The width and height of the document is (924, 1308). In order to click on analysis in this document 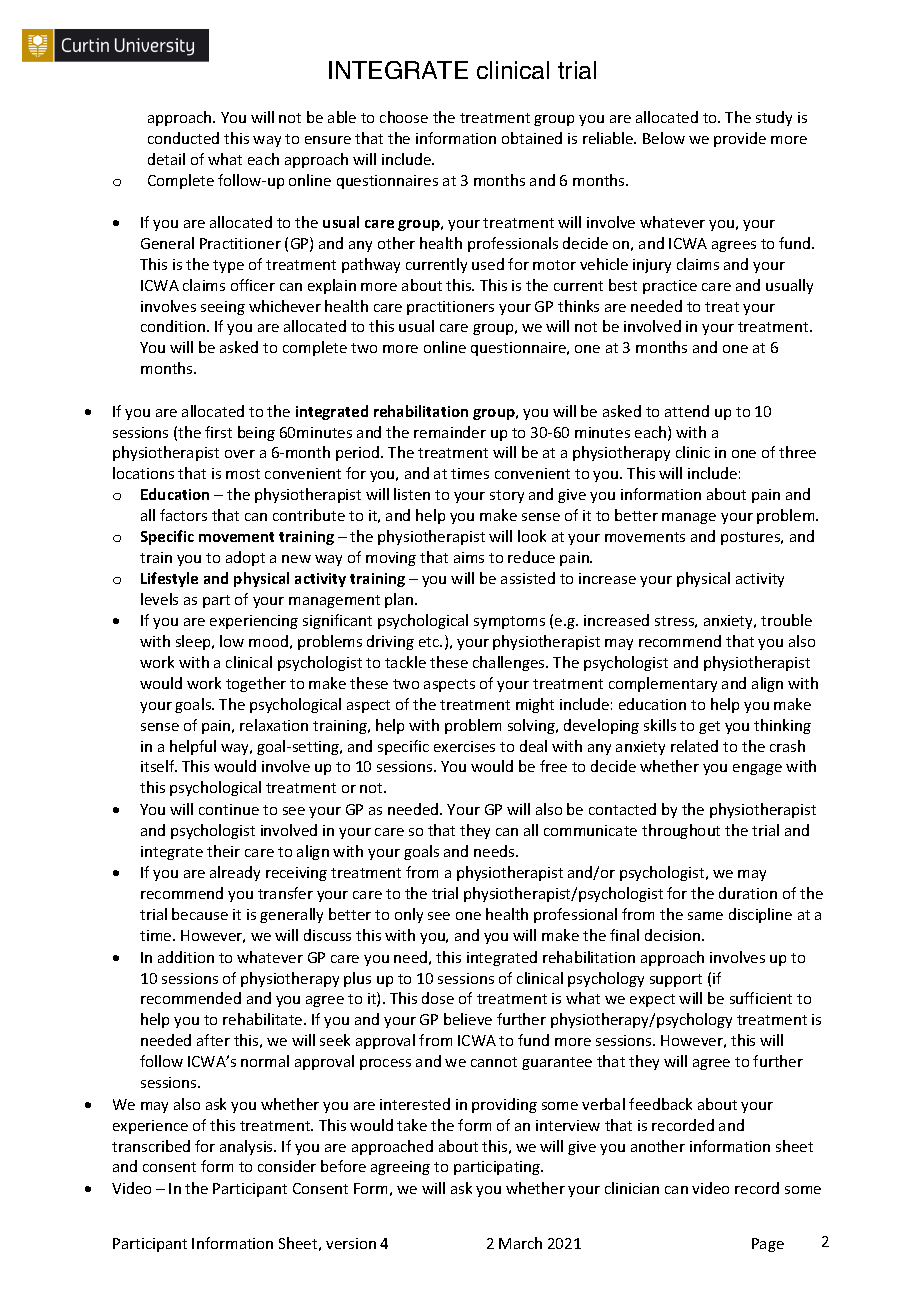, I will do `click(247, 1147)`.
